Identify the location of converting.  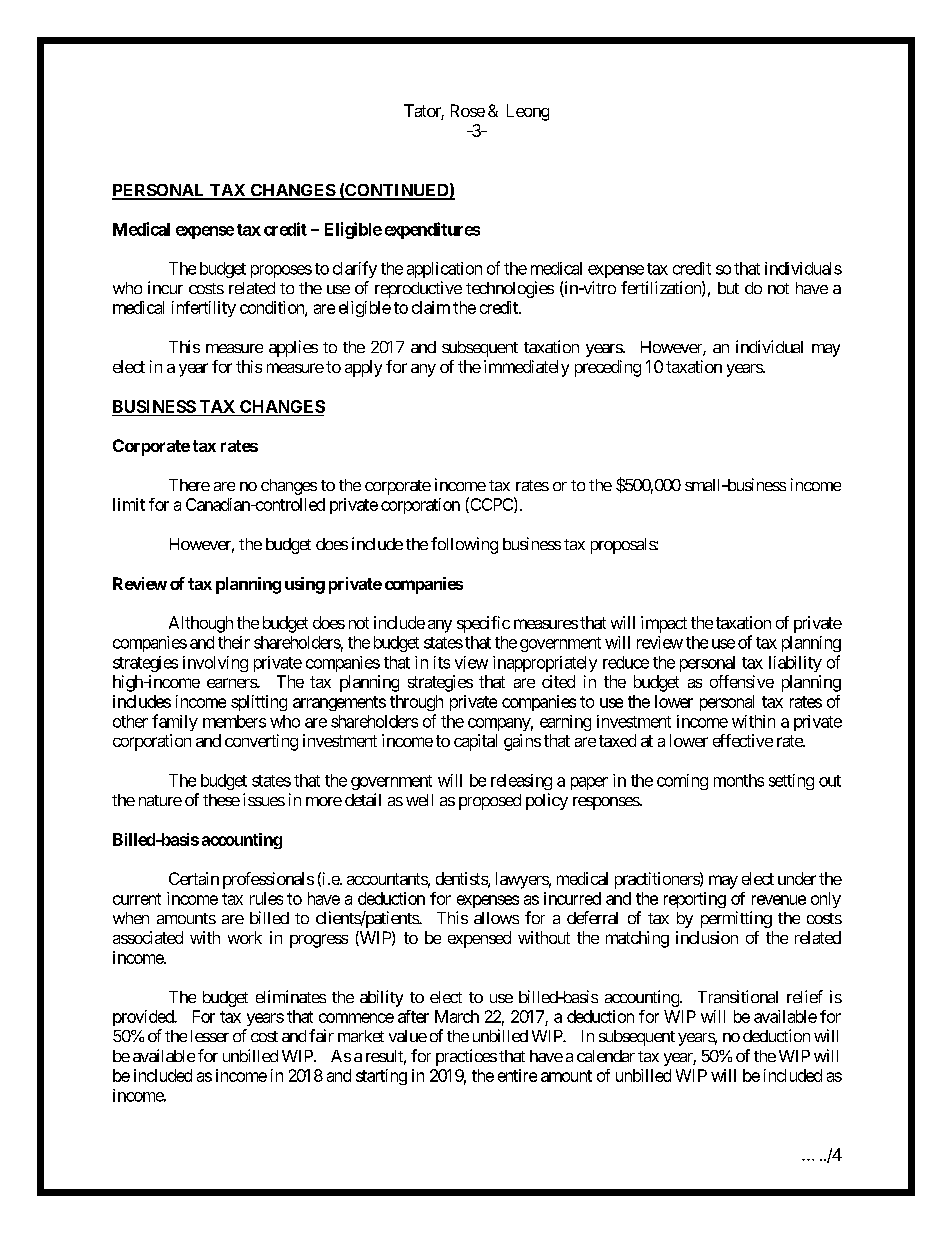
(261, 742).
